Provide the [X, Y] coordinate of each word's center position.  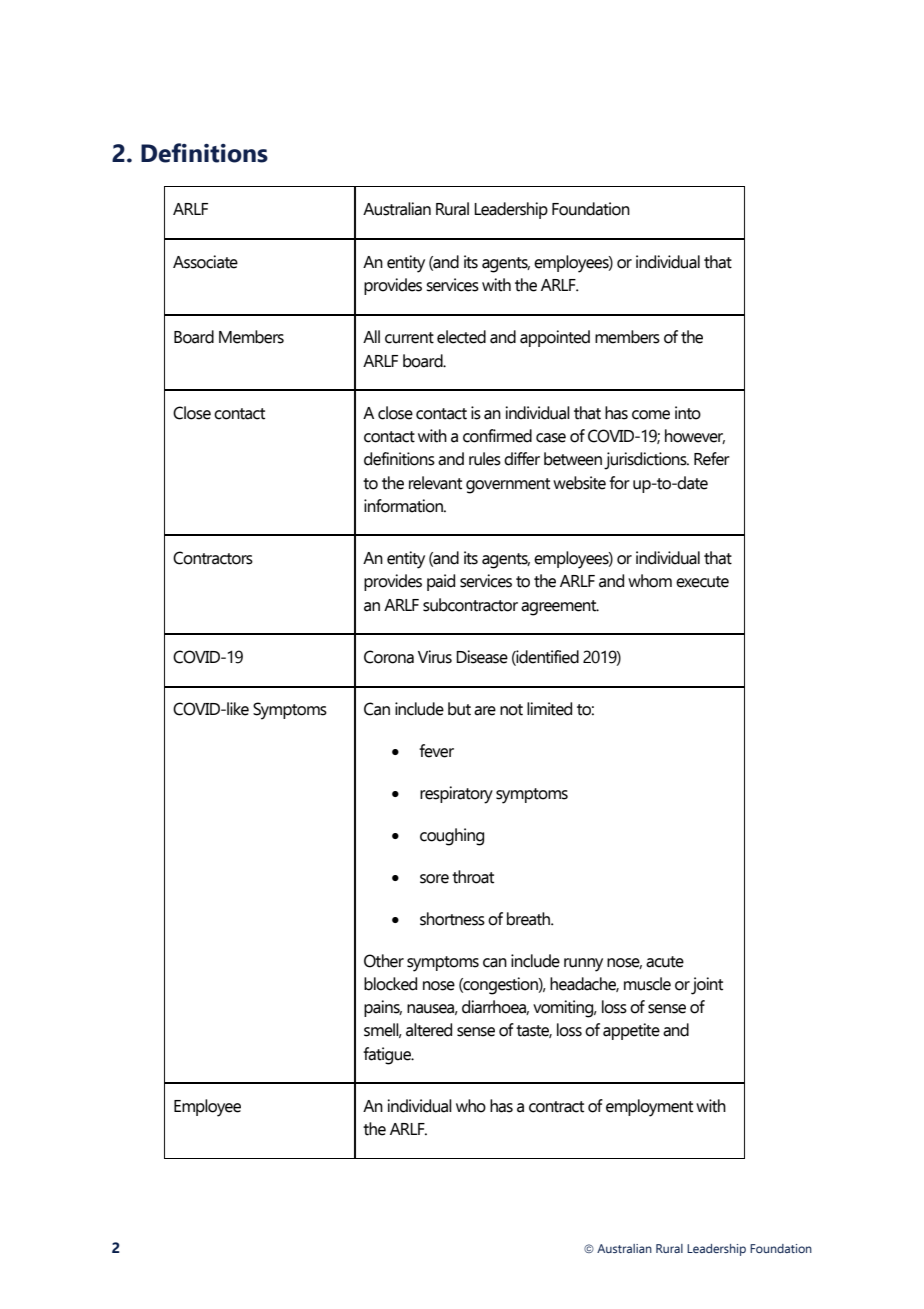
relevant [435, 483]
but [459, 709]
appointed [555, 338]
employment [649, 1108]
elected [461, 337]
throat [473, 877]
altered [429, 1030]
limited [549, 709]
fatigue [388, 1056]
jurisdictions [646, 461]
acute [665, 962]
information [404, 506]
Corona [389, 657]
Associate [205, 262]
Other [384, 961]
